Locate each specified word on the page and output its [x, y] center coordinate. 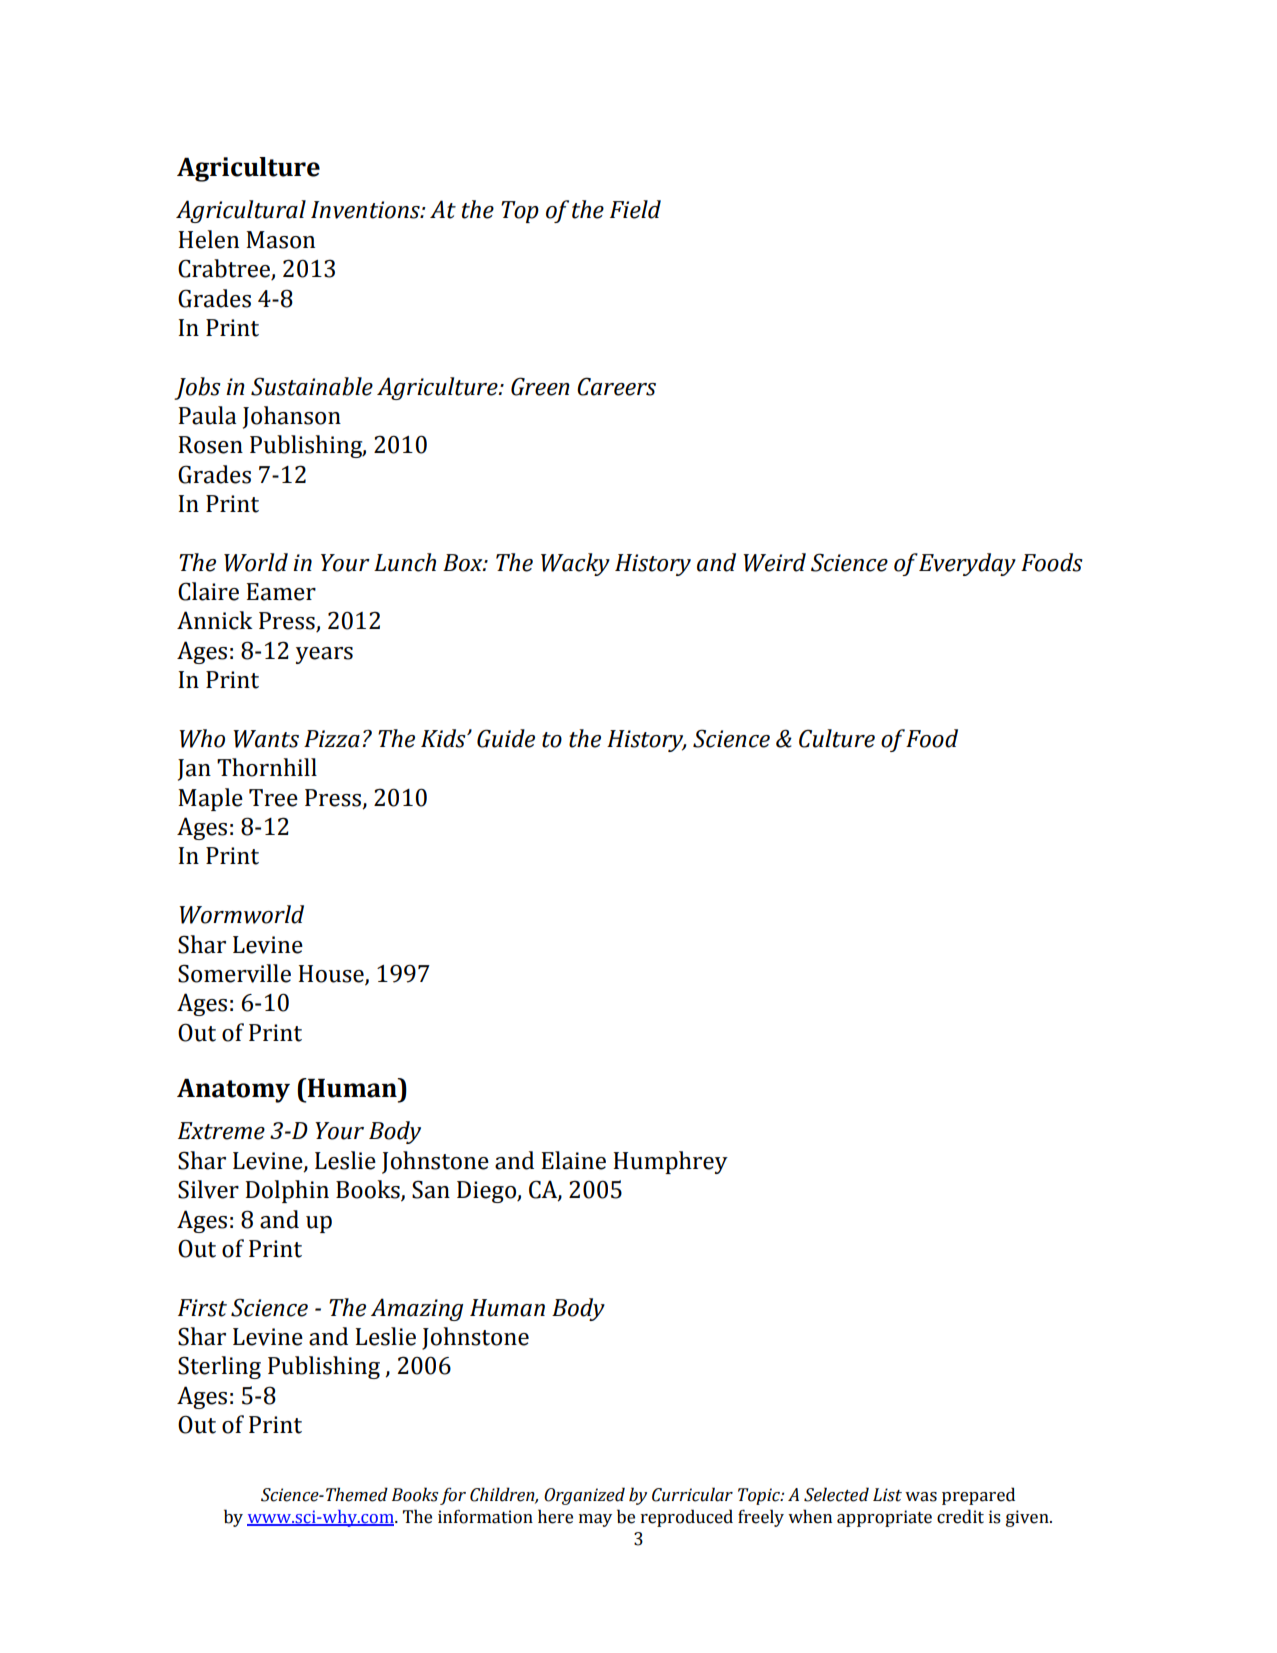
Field [635, 209]
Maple [210, 799]
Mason [280, 240]
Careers [616, 386]
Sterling [219, 1367]
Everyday [967, 564]
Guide [506, 738]
